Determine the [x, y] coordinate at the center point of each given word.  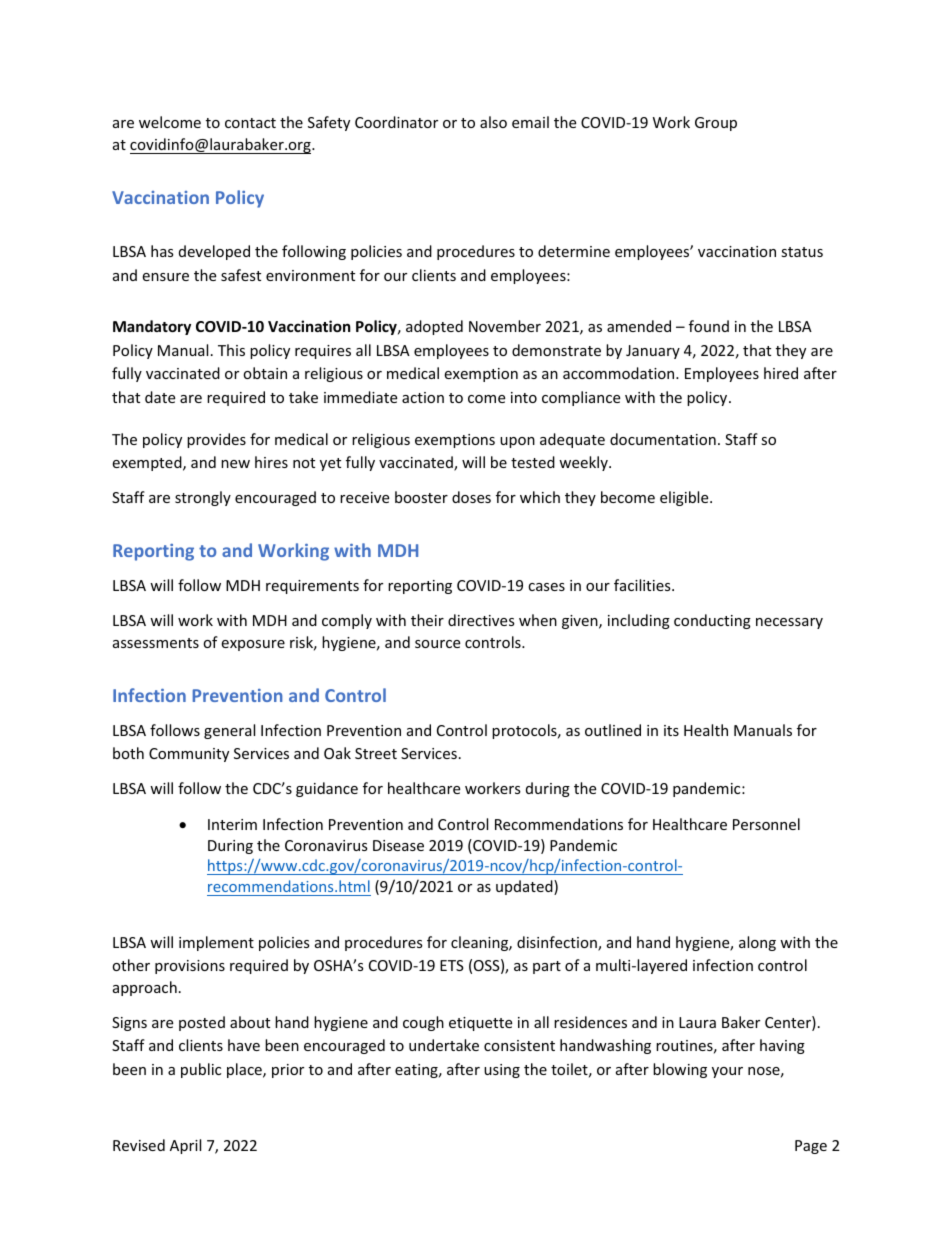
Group [716, 124]
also [493, 122]
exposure [253, 645]
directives [481, 620]
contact [250, 123]
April [185, 1146]
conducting [712, 621]
